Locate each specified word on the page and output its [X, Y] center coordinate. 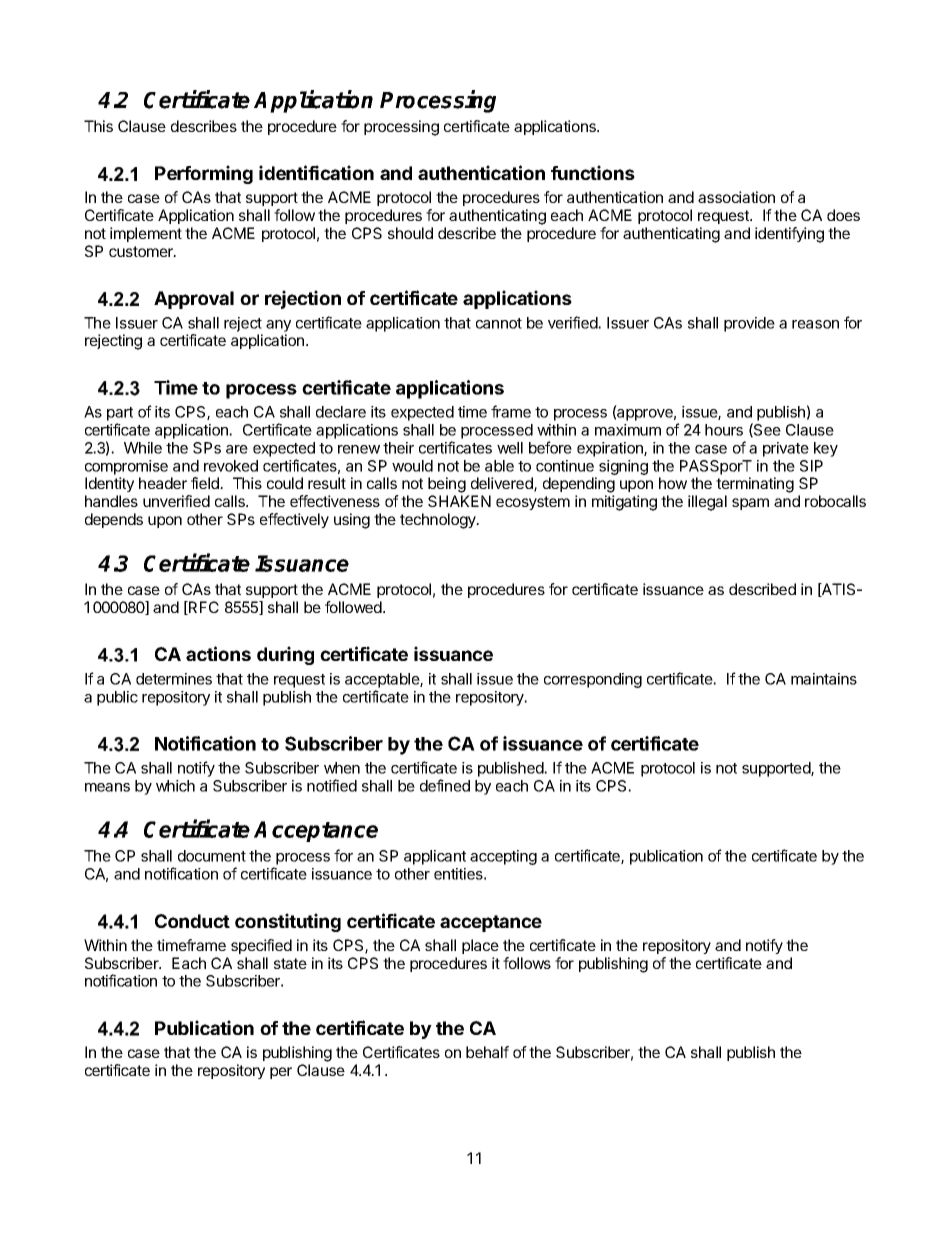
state [290, 963]
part [120, 414]
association [736, 197]
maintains [824, 679]
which [175, 786]
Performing [204, 174]
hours [724, 430]
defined [445, 785]
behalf [487, 1052]
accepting [503, 857]
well [510, 448]
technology [439, 521]
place [480, 946]
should [410, 233]
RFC [203, 608]
